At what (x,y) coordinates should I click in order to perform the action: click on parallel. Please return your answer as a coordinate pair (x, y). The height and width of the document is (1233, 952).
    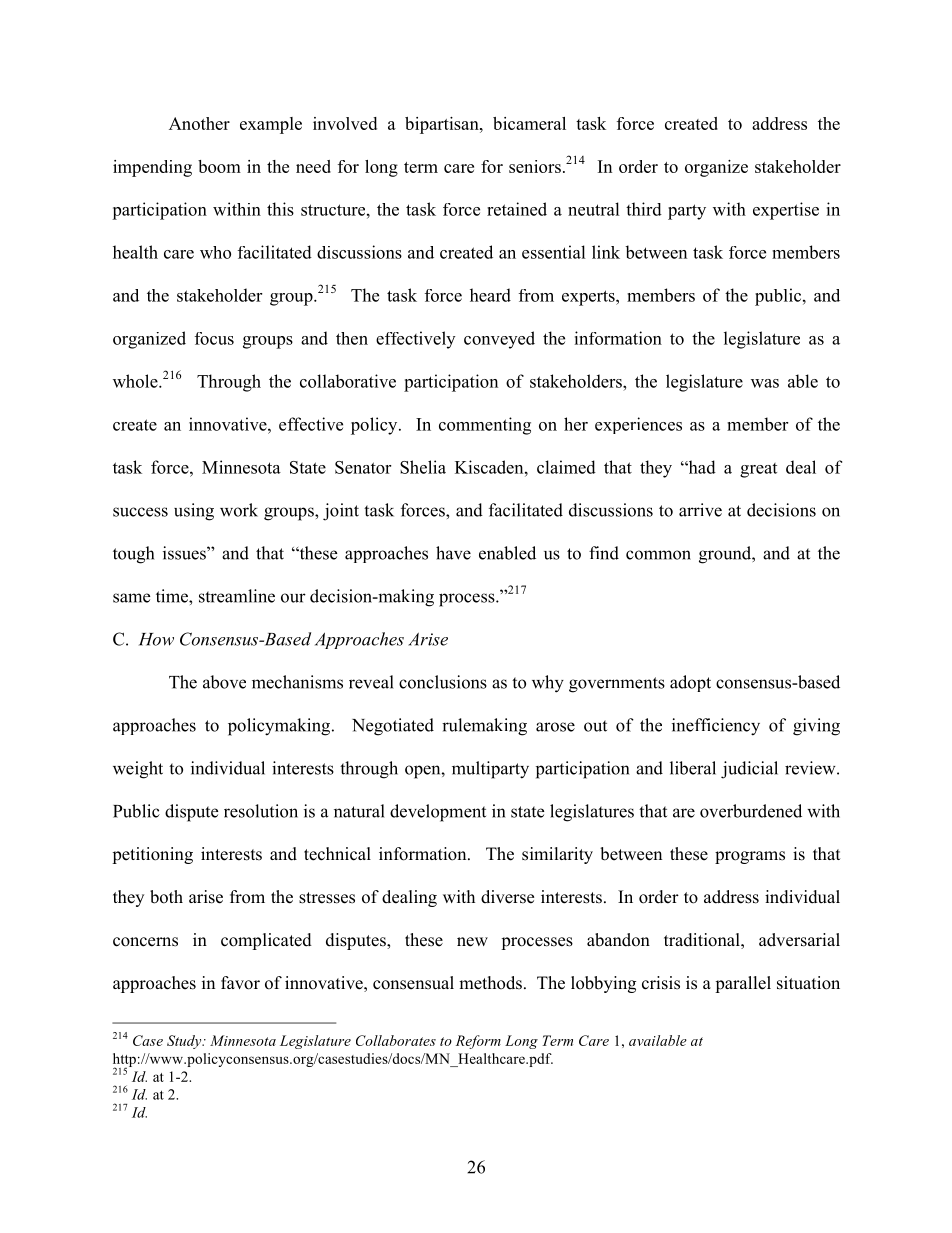
    Looking at the image, I should click on (743, 984).
